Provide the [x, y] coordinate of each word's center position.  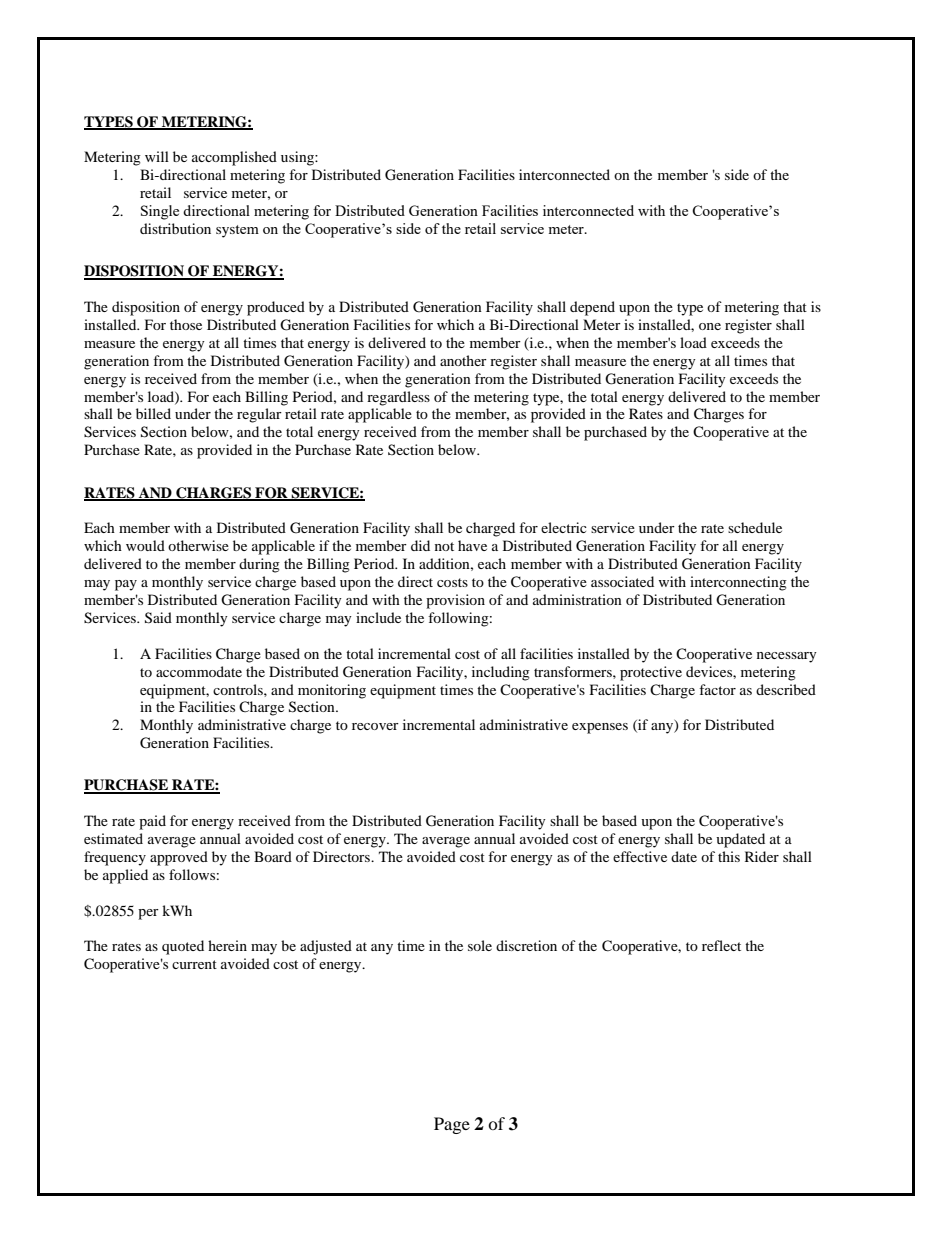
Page [452, 1125]
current [194, 964]
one [710, 326]
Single [160, 212]
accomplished [234, 158]
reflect [721, 945]
